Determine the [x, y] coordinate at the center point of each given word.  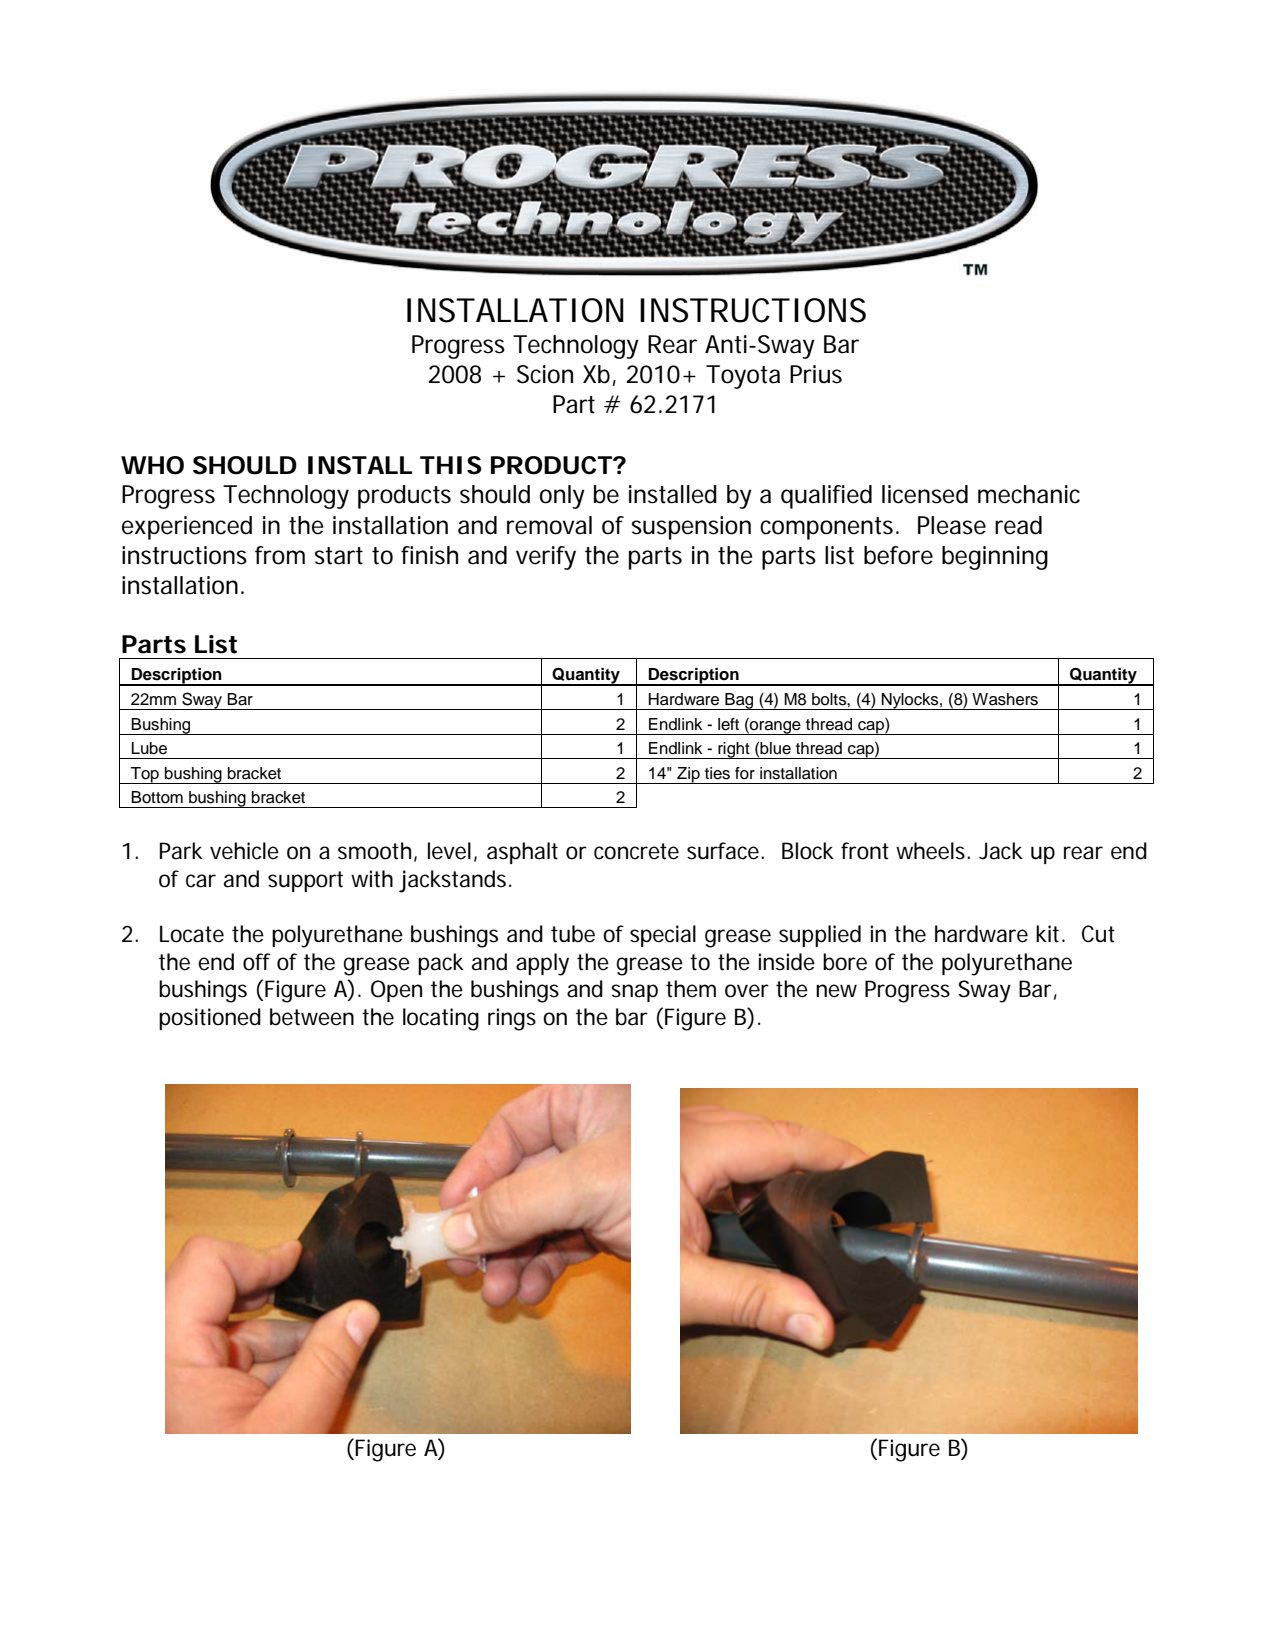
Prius [816, 374]
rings [512, 1019]
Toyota [743, 377]
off [257, 962]
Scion [545, 374]
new [836, 991]
